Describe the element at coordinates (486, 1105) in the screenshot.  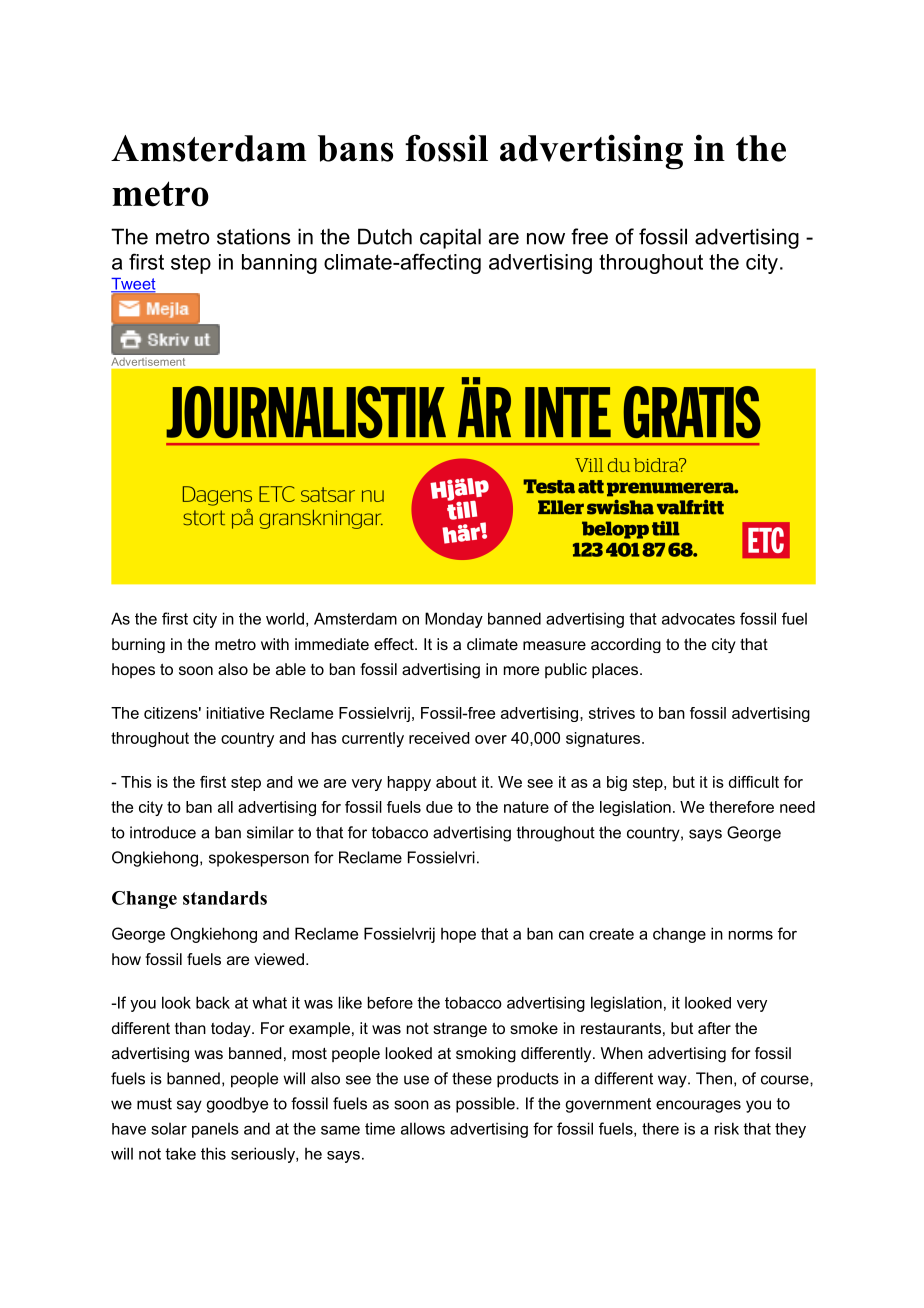
I see `possible` at that location.
